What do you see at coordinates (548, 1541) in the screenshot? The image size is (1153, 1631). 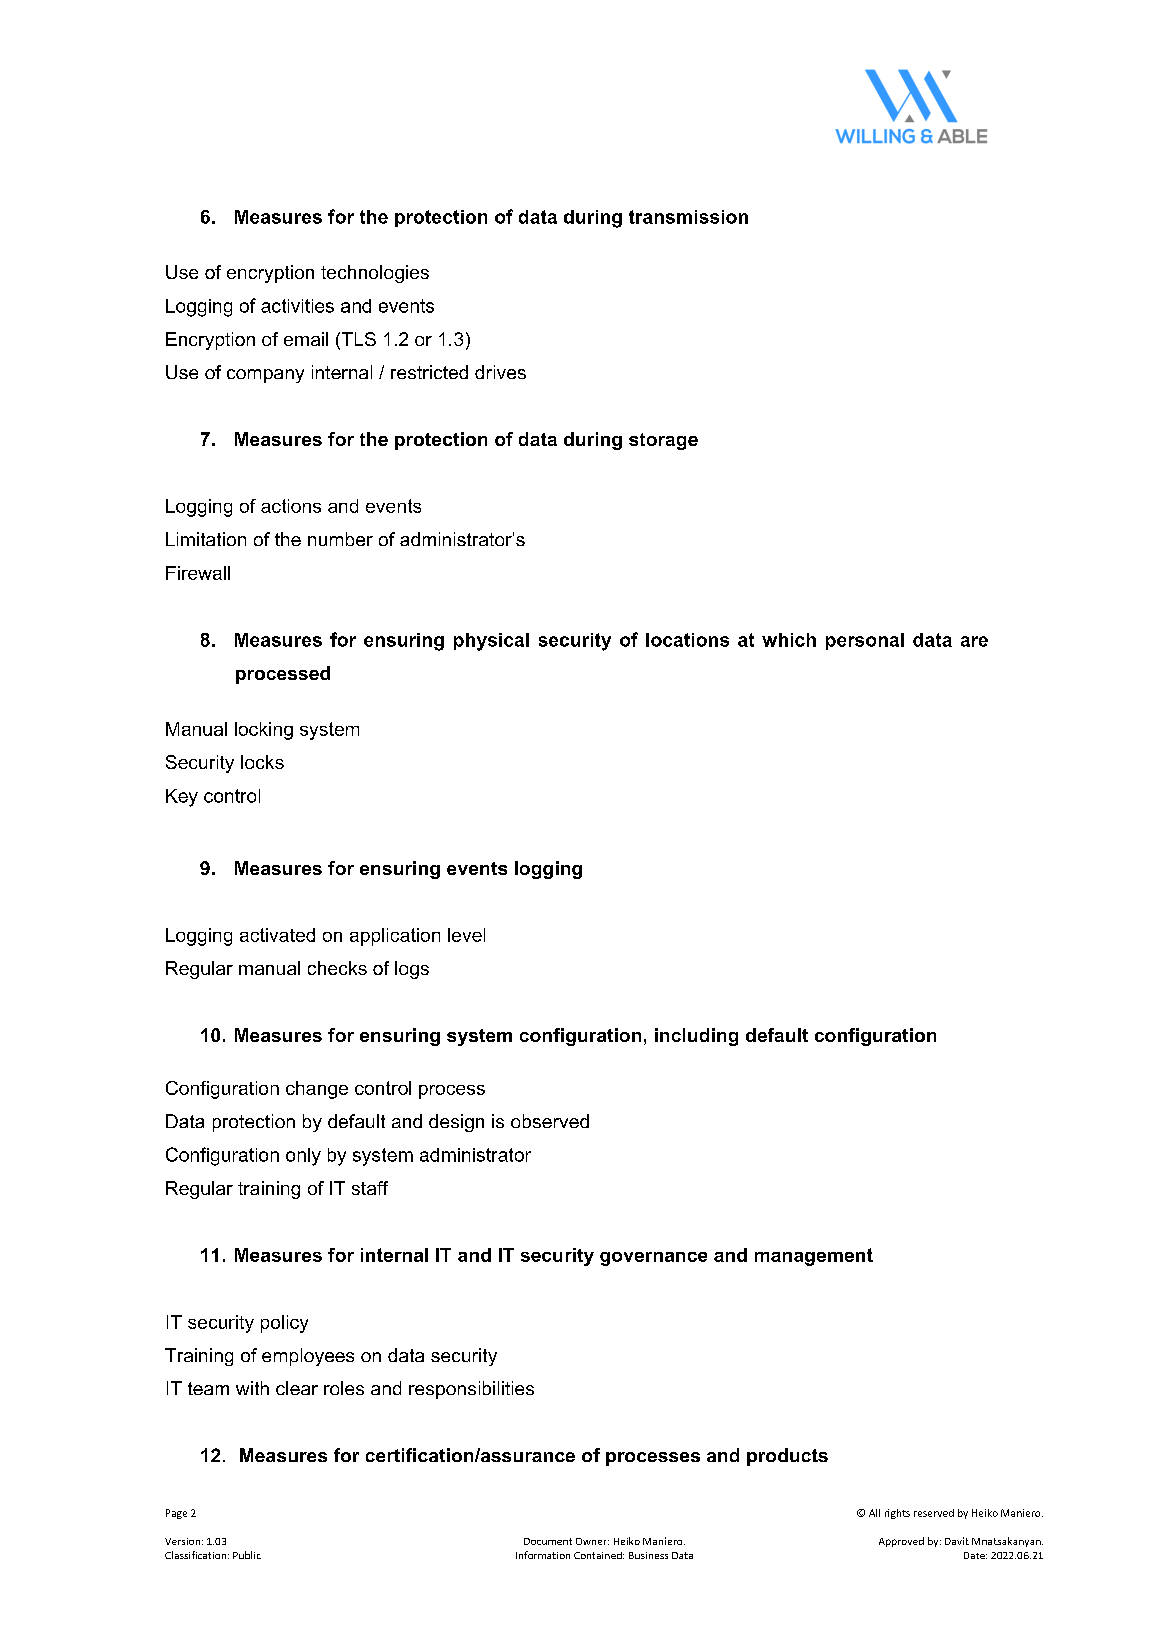 I see `Document` at bounding box center [548, 1541].
